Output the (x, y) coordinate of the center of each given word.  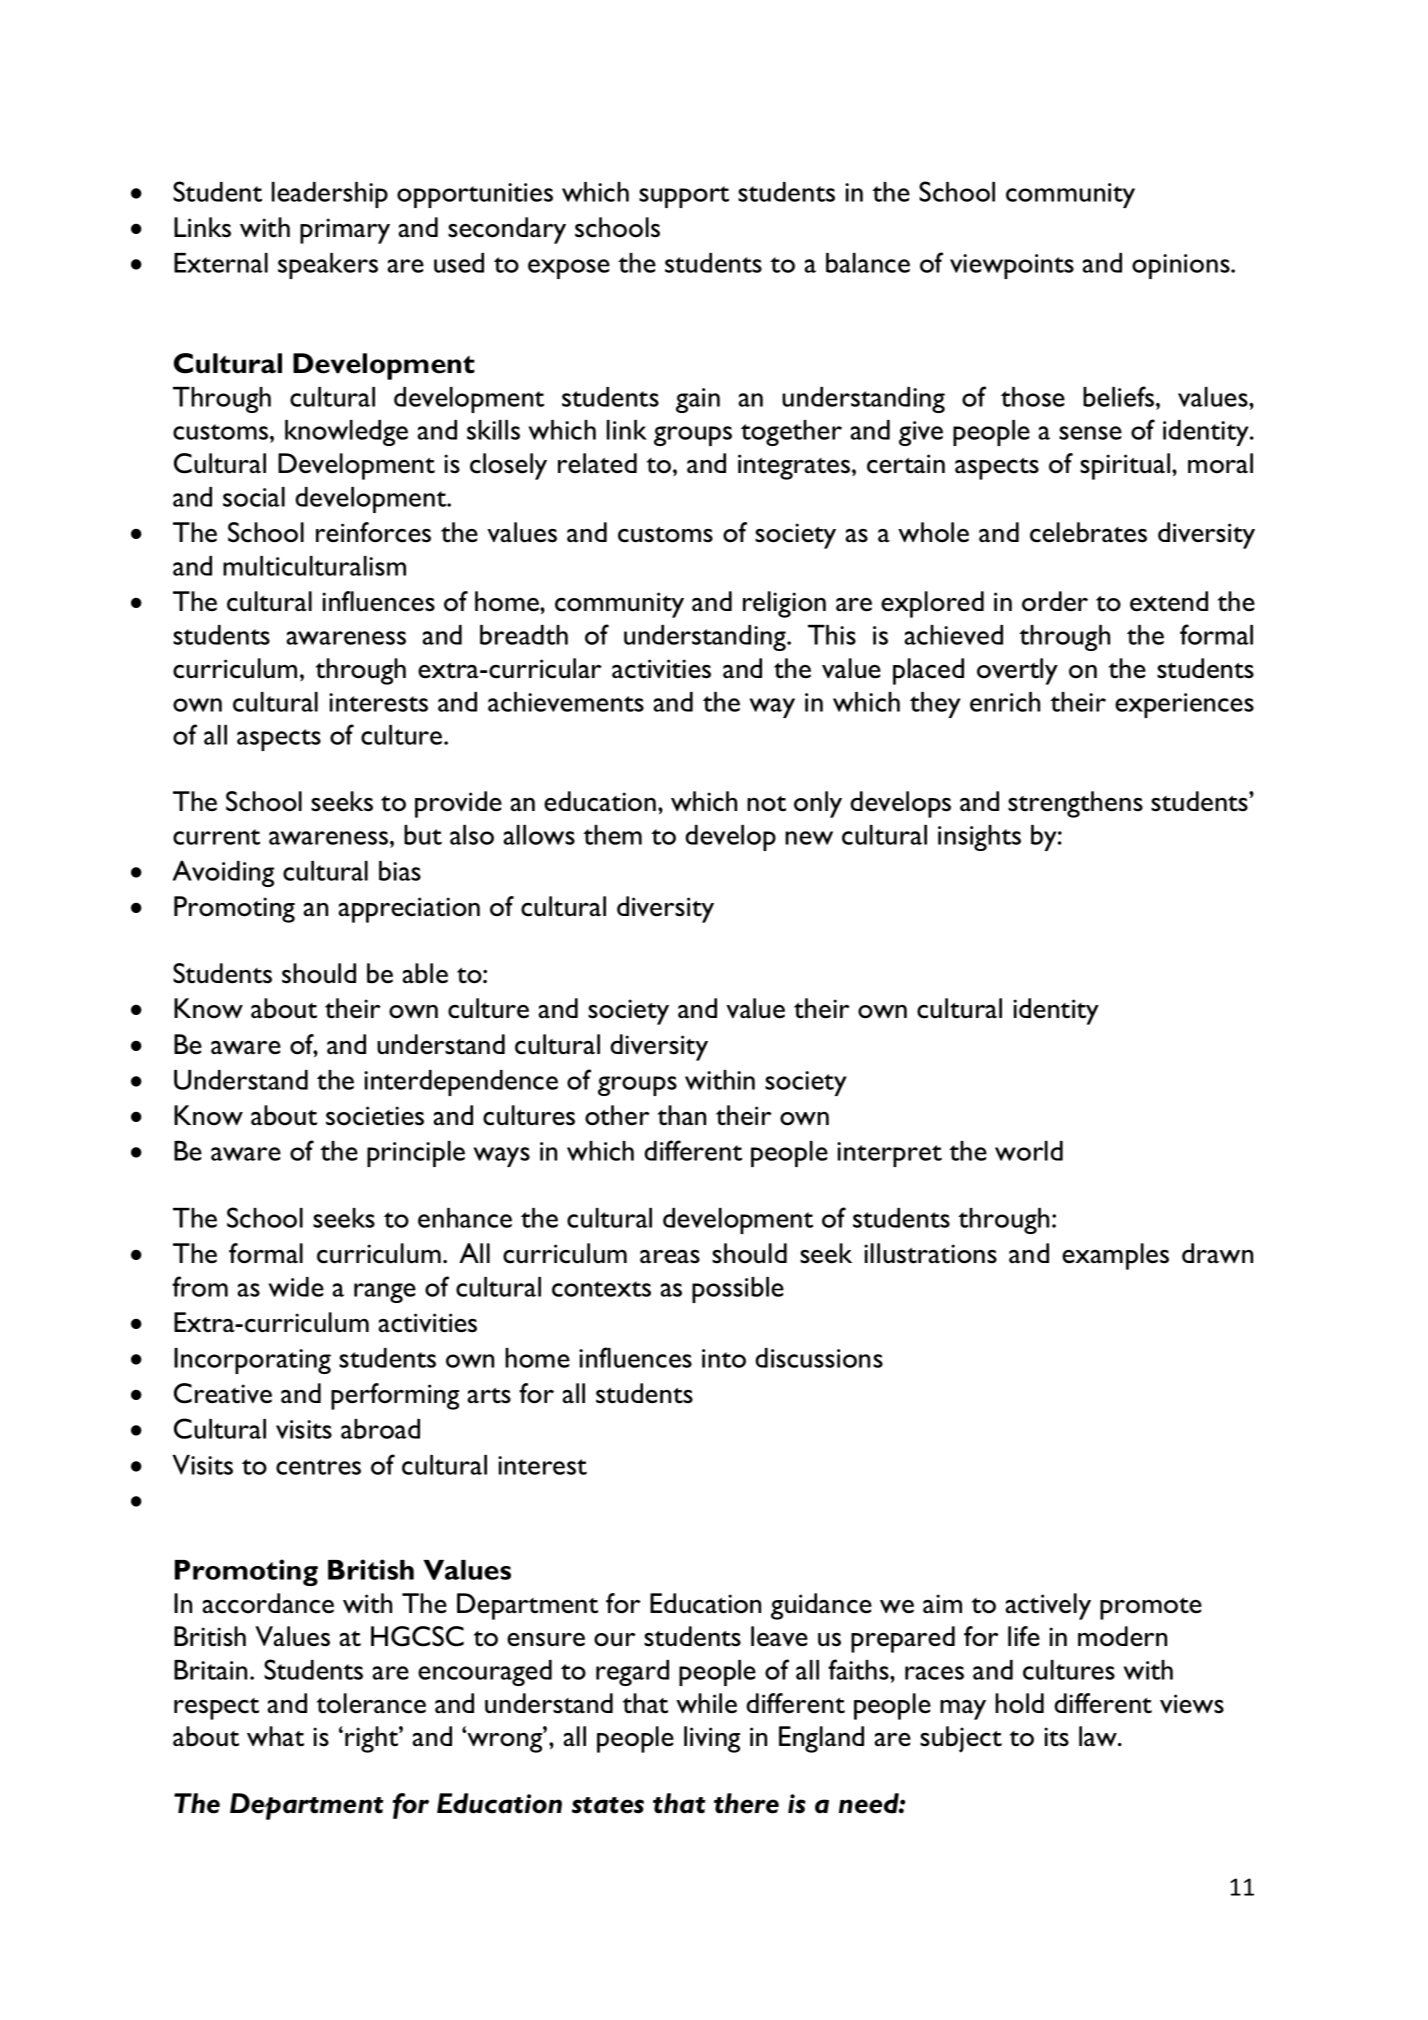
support (684, 197)
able (425, 973)
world (1029, 1151)
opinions (1182, 266)
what (275, 1736)
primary (345, 231)
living (712, 1739)
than (682, 1115)
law (1099, 1736)
